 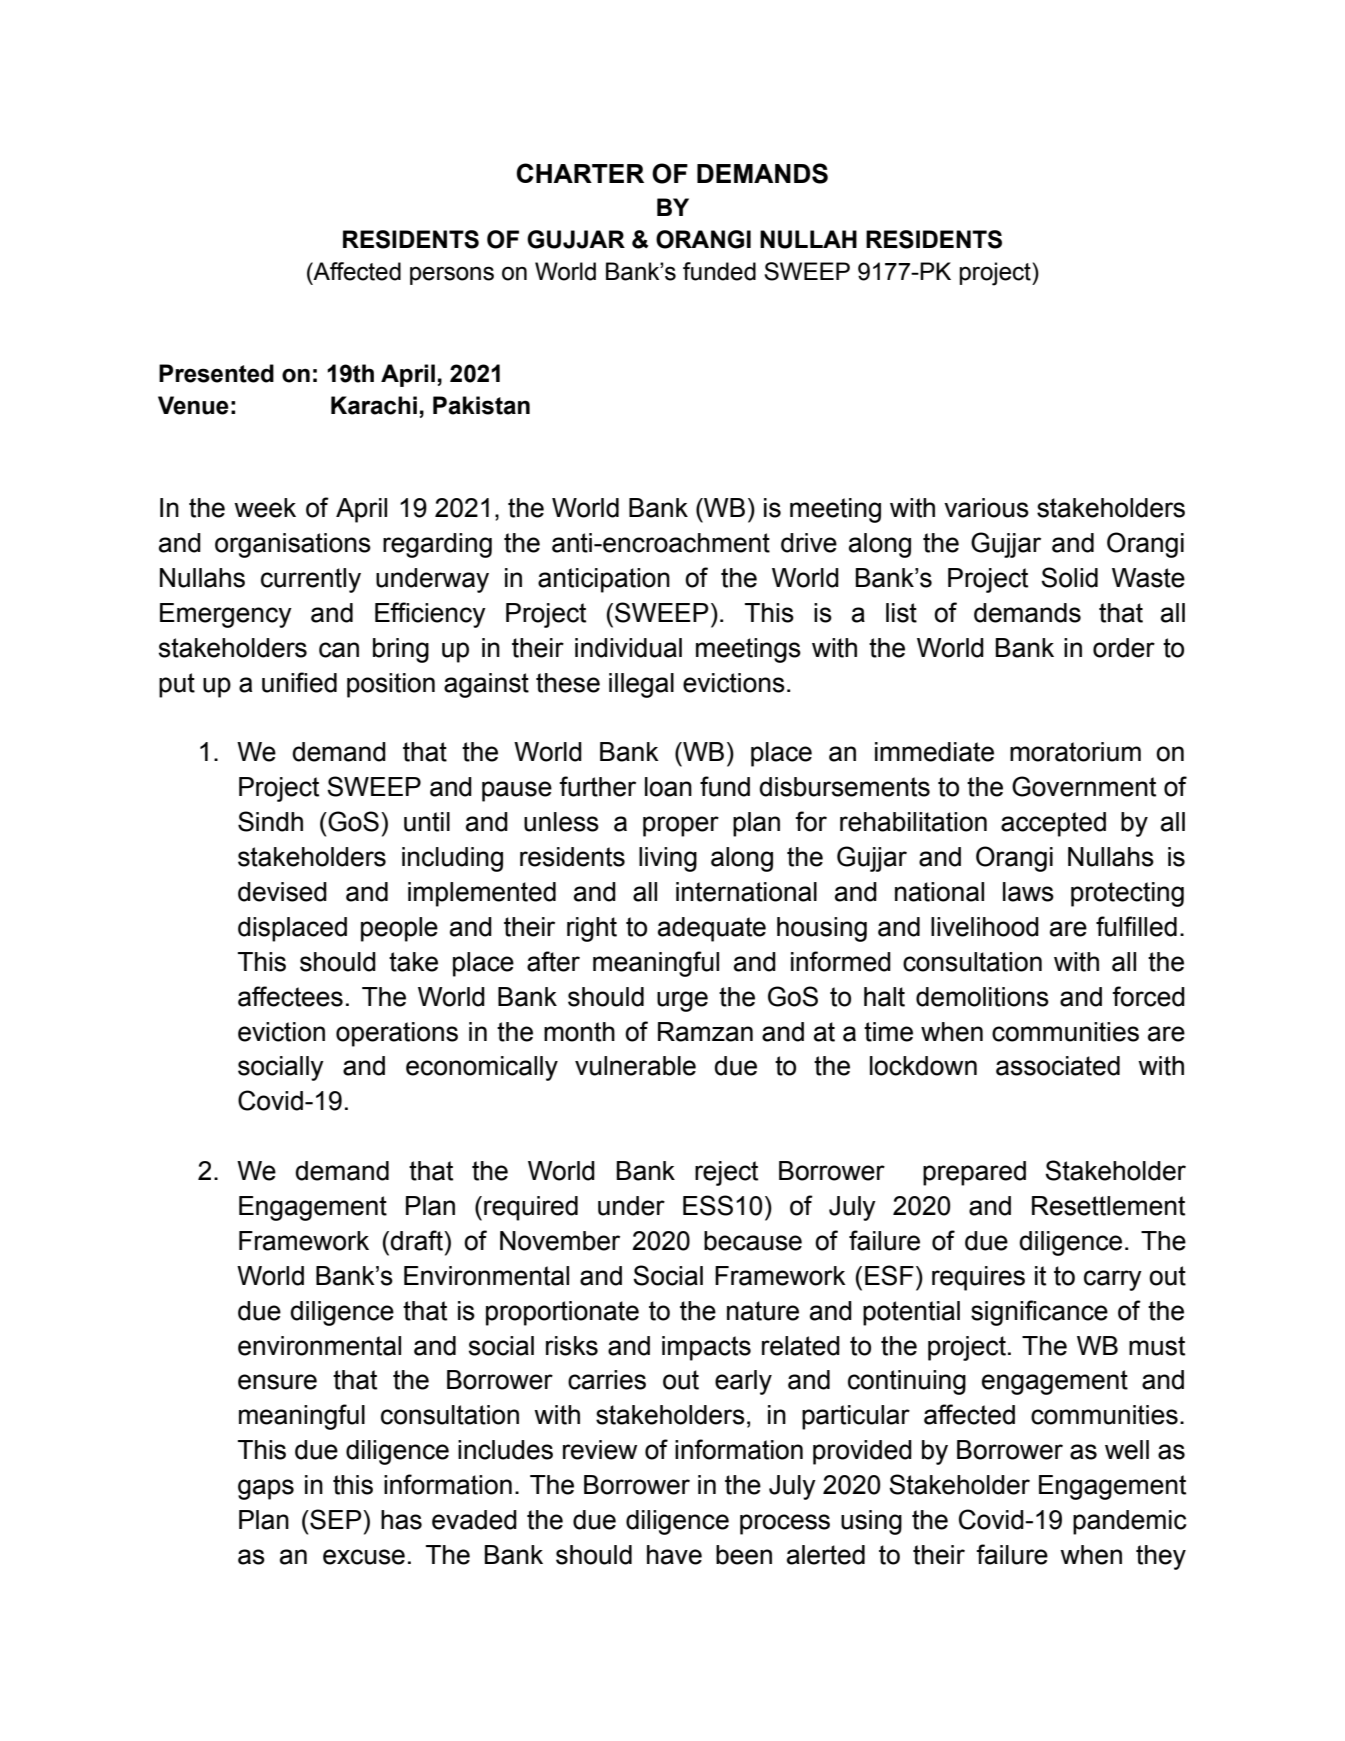 I want to click on persons, so click(x=452, y=275).
